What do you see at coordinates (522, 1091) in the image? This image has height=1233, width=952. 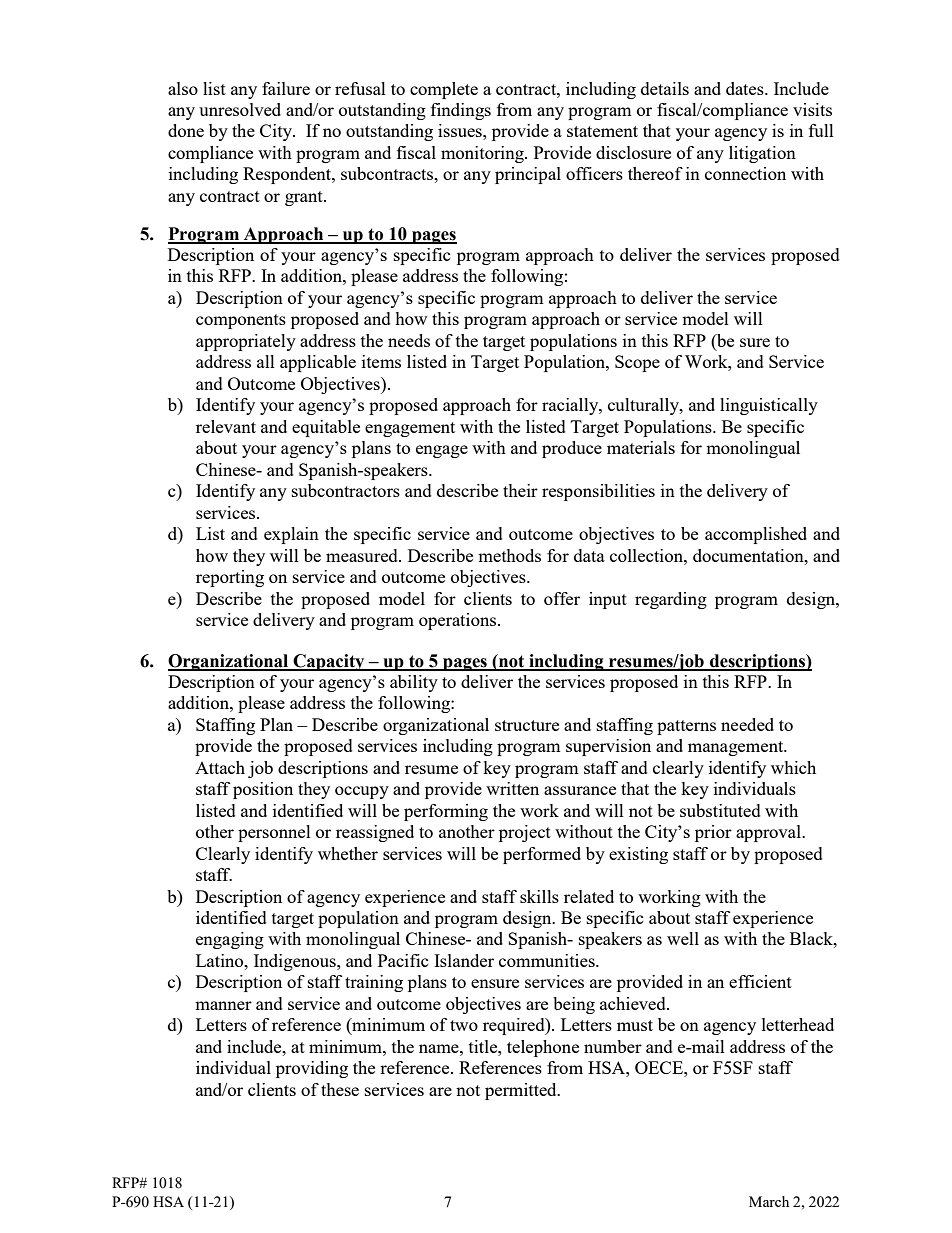 I see `permitted` at bounding box center [522, 1091].
